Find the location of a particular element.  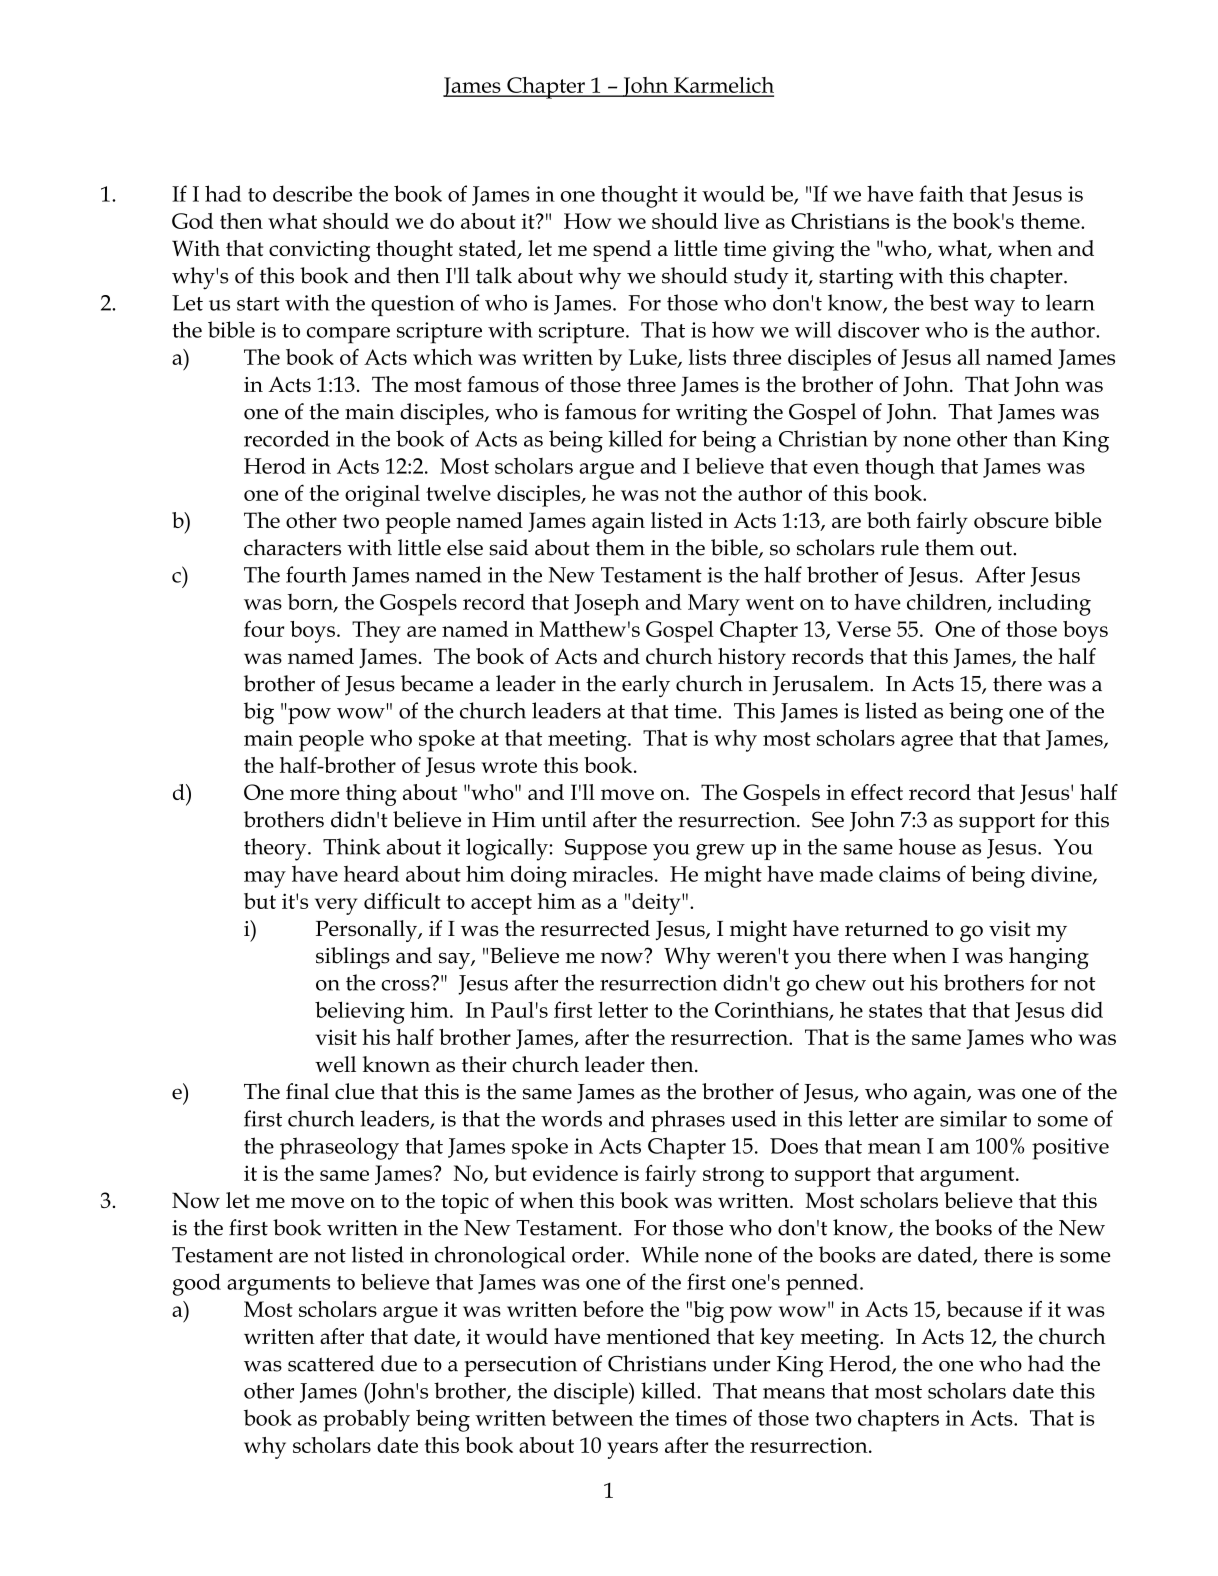

spend is located at coordinates (622, 251).
